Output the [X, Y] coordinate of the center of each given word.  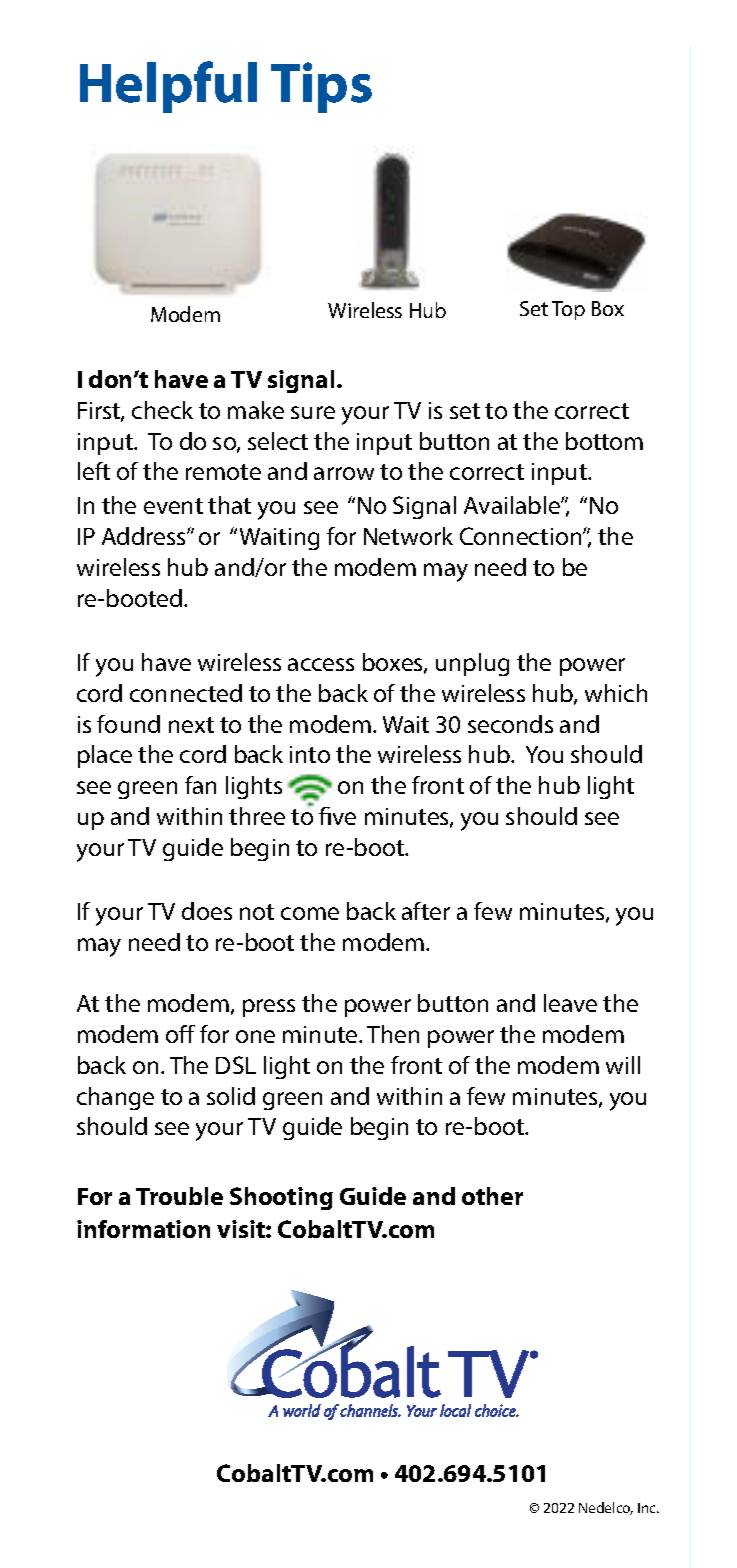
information [143, 1229]
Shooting [281, 1198]
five [337, 816]
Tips [321, 87]
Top [568, 310]
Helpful [168, 87]
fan [200, 785]
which [616, 693]
